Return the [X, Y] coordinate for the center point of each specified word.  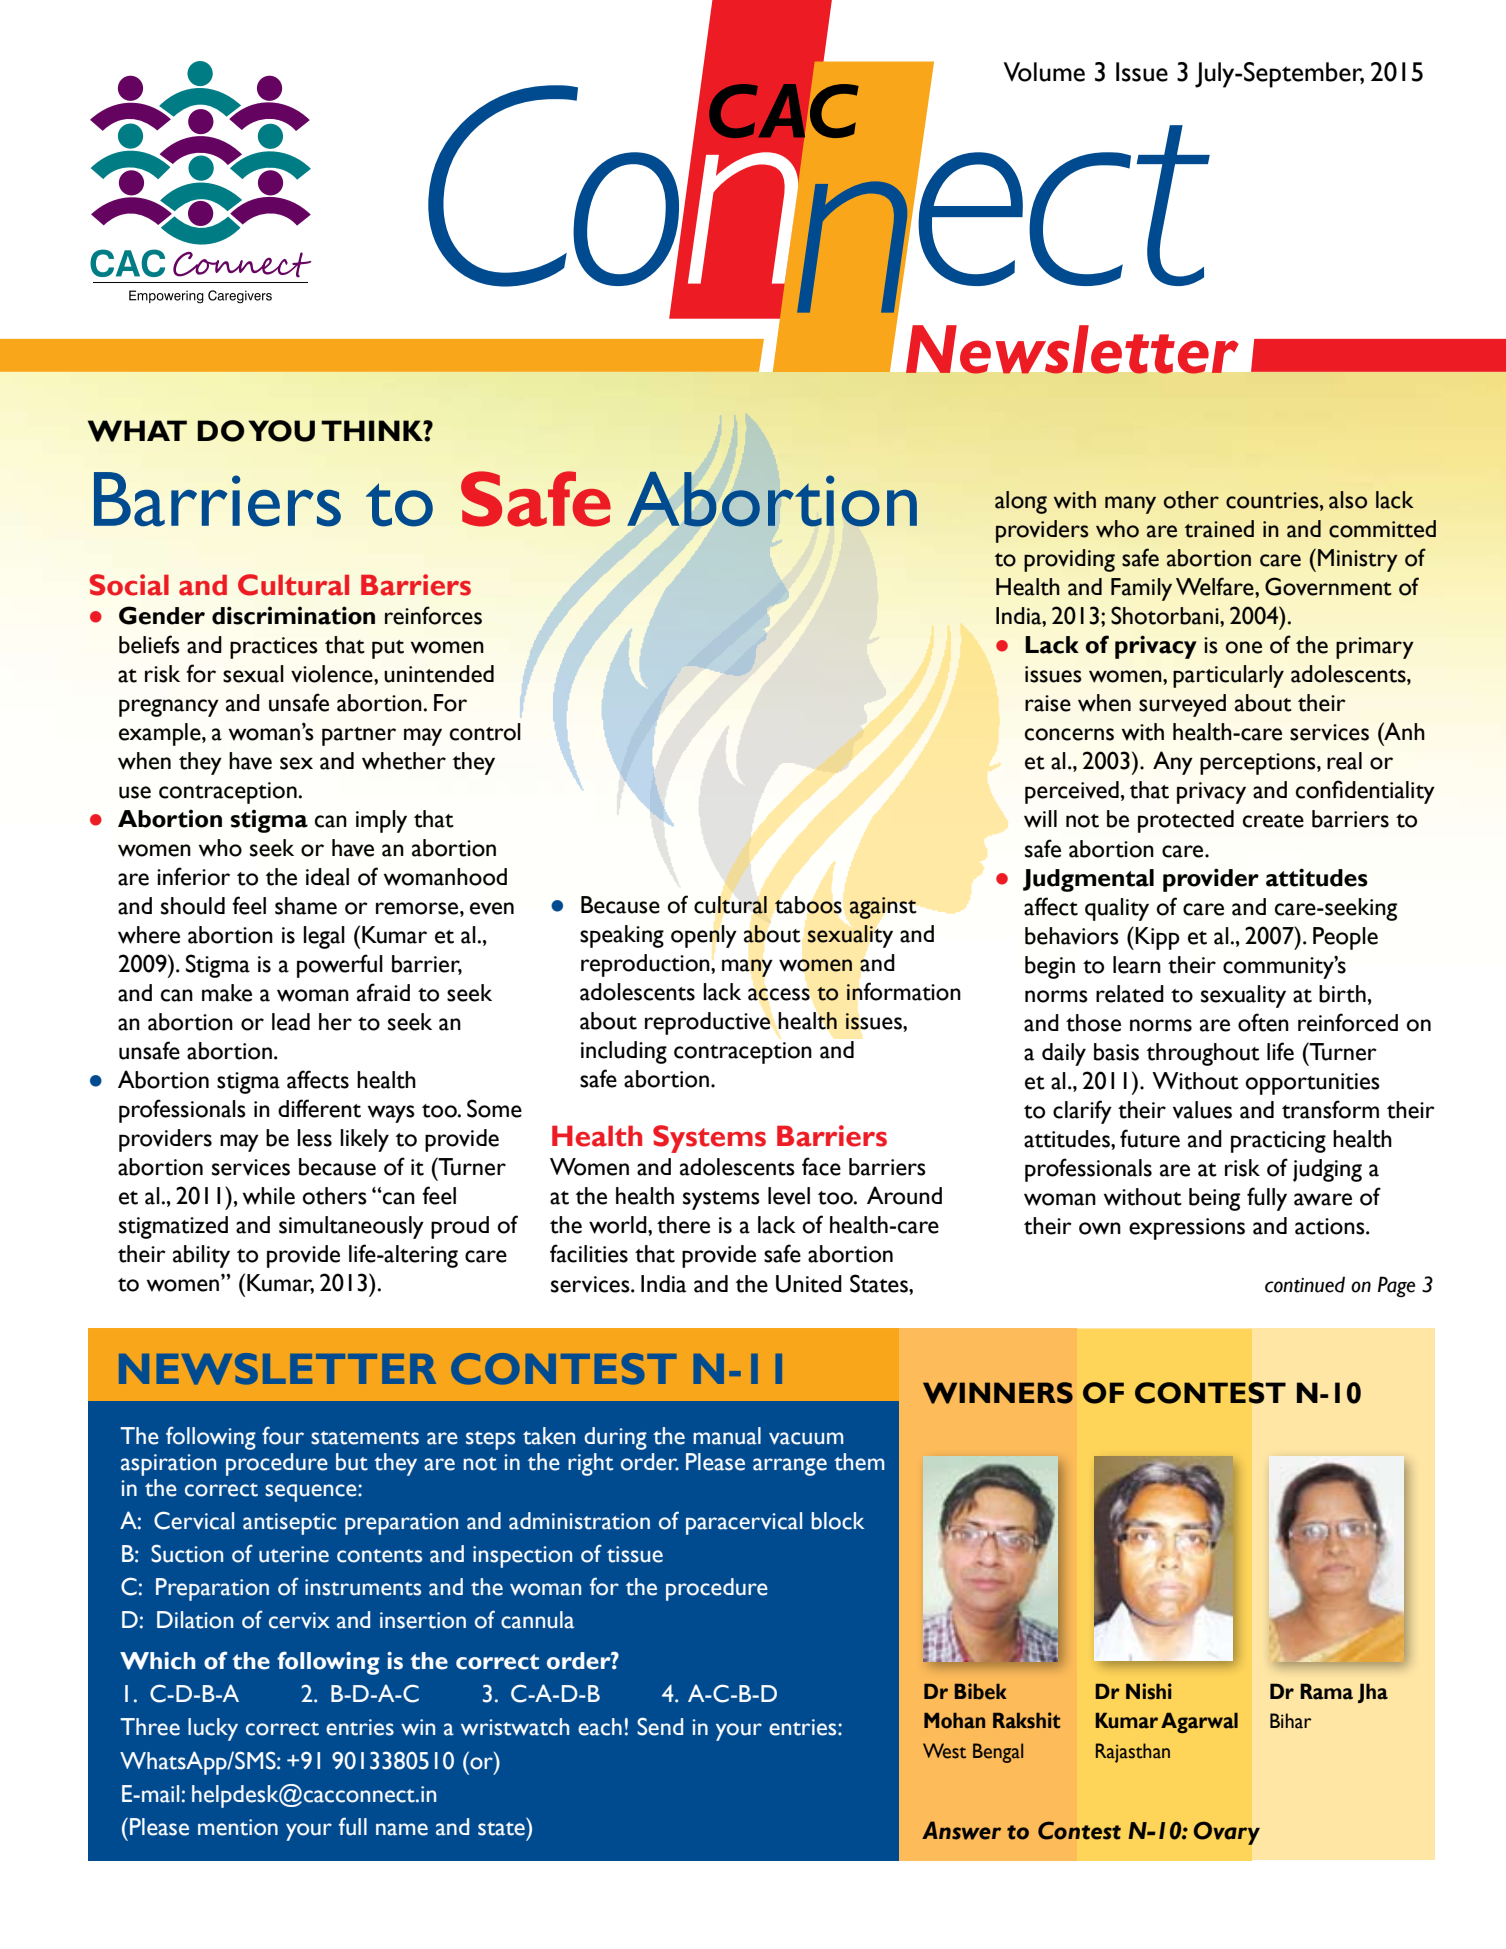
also [1348, 500]
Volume [1044, 72]
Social [129, 585]
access [779, 994]
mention [238, 1827]
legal [324, 937]
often [1263, 1022]
